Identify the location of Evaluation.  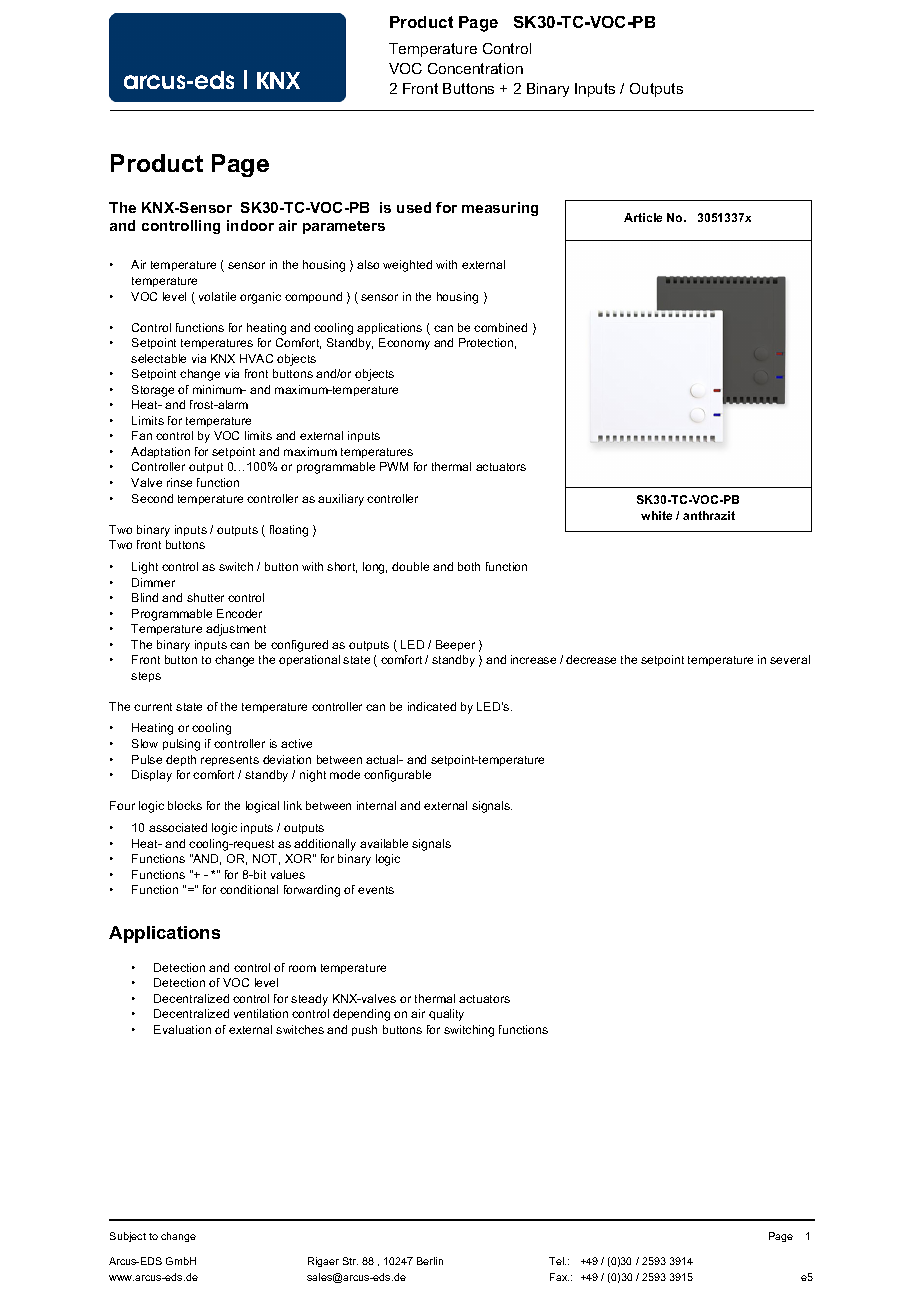
(182, 1029).
